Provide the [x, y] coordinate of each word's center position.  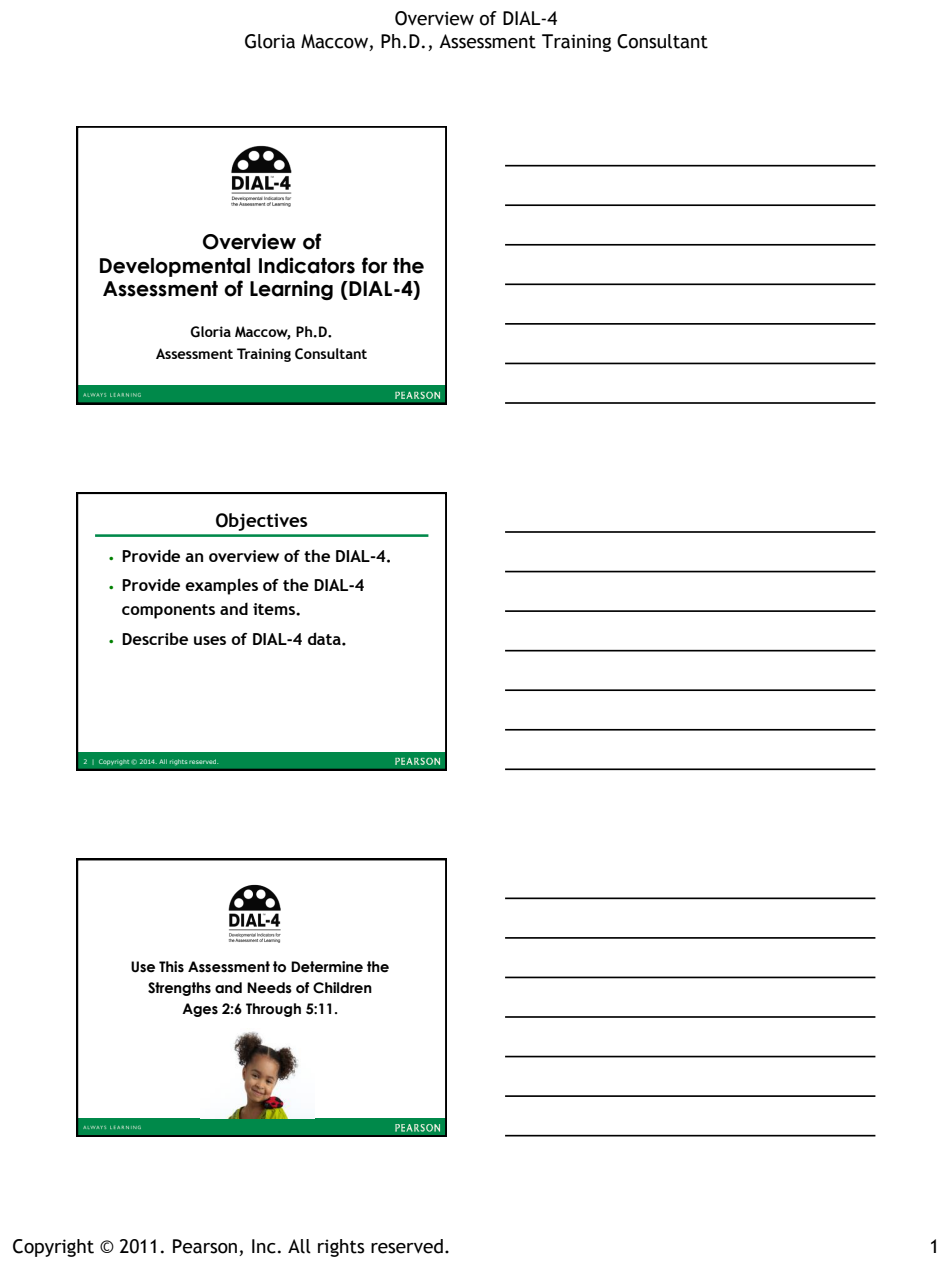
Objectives [261, 522]
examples [221, 586]
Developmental [175, 267]
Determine [327, 967]
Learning [291, 290]
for [375, 265]
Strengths [179, 989]
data [325, 638]
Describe [155, 638]
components [168, 611]
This [171, 967]
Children [342, 988]
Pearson [205, 1246]
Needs [269, 988]
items [275, 609]
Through [273, 1010]
